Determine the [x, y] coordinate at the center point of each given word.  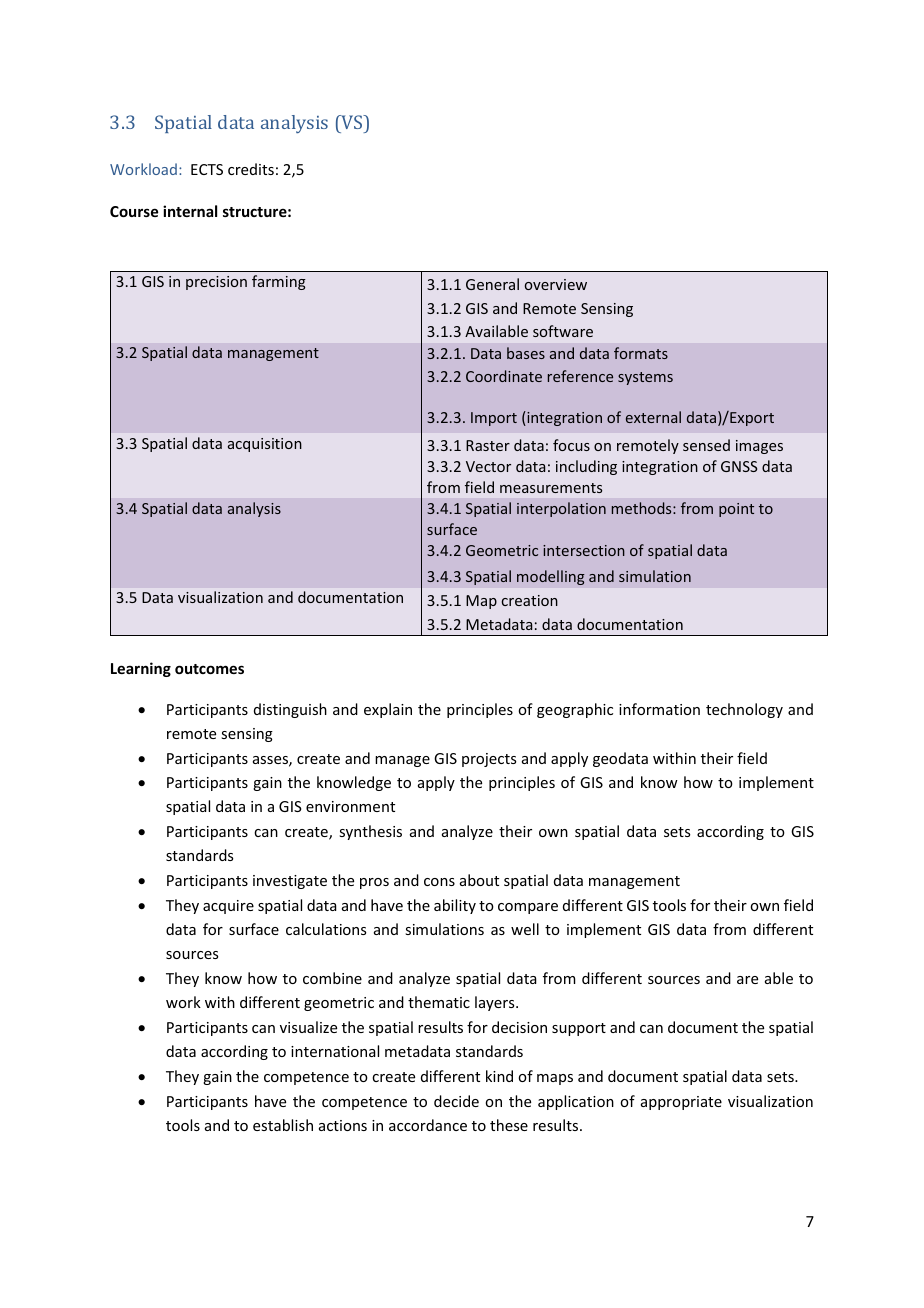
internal [190, 211]
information [659, 709]
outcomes [209, 669]
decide [456, 1101]
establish [283, 1125]
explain [388, 710]
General [492, 284]
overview [556, 284]
